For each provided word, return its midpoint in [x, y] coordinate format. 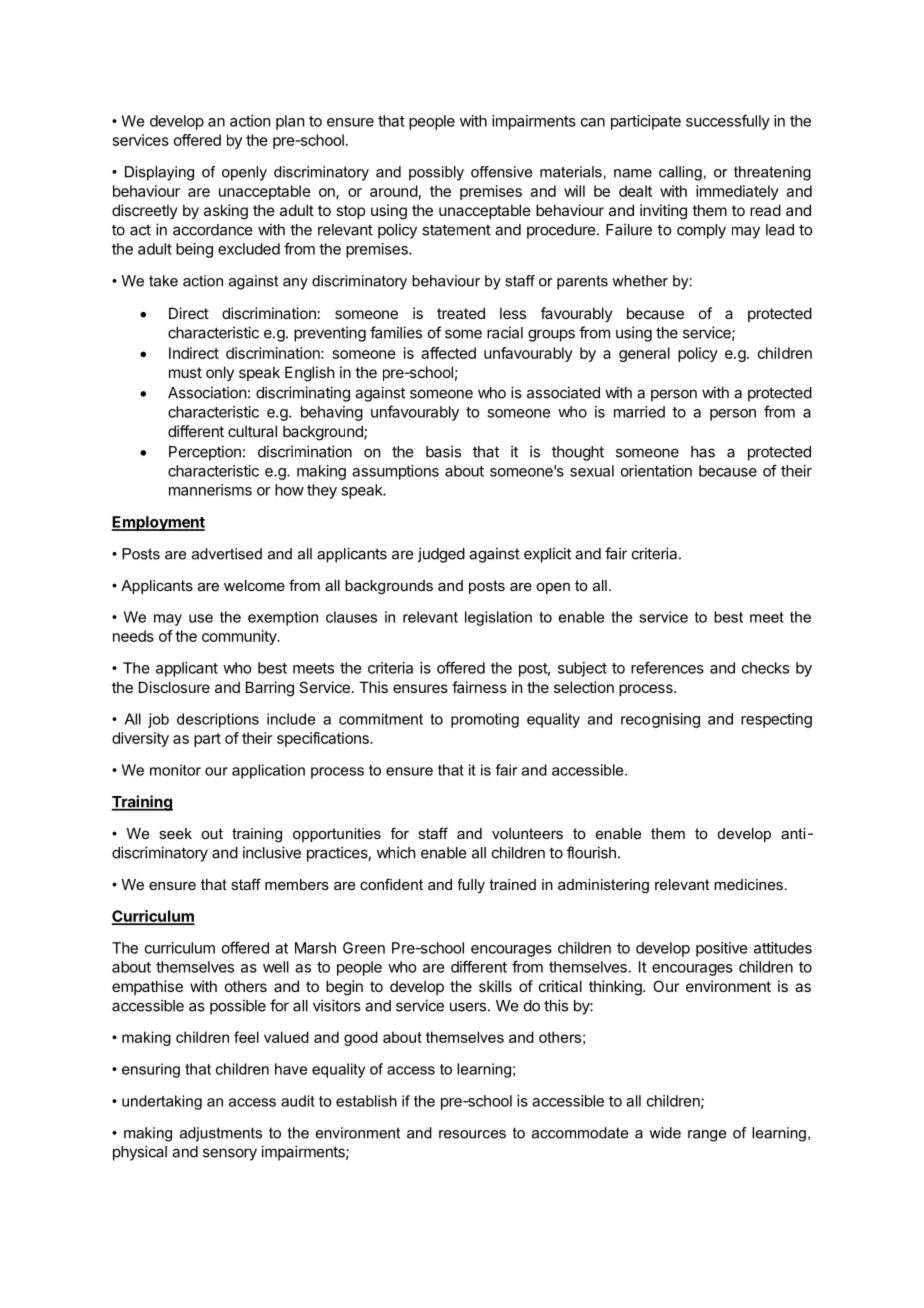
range [707, 1136]
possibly [436, 173]
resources [472, 1134]
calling [680, 173]
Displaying [159, 173]
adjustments [221, 1134]
